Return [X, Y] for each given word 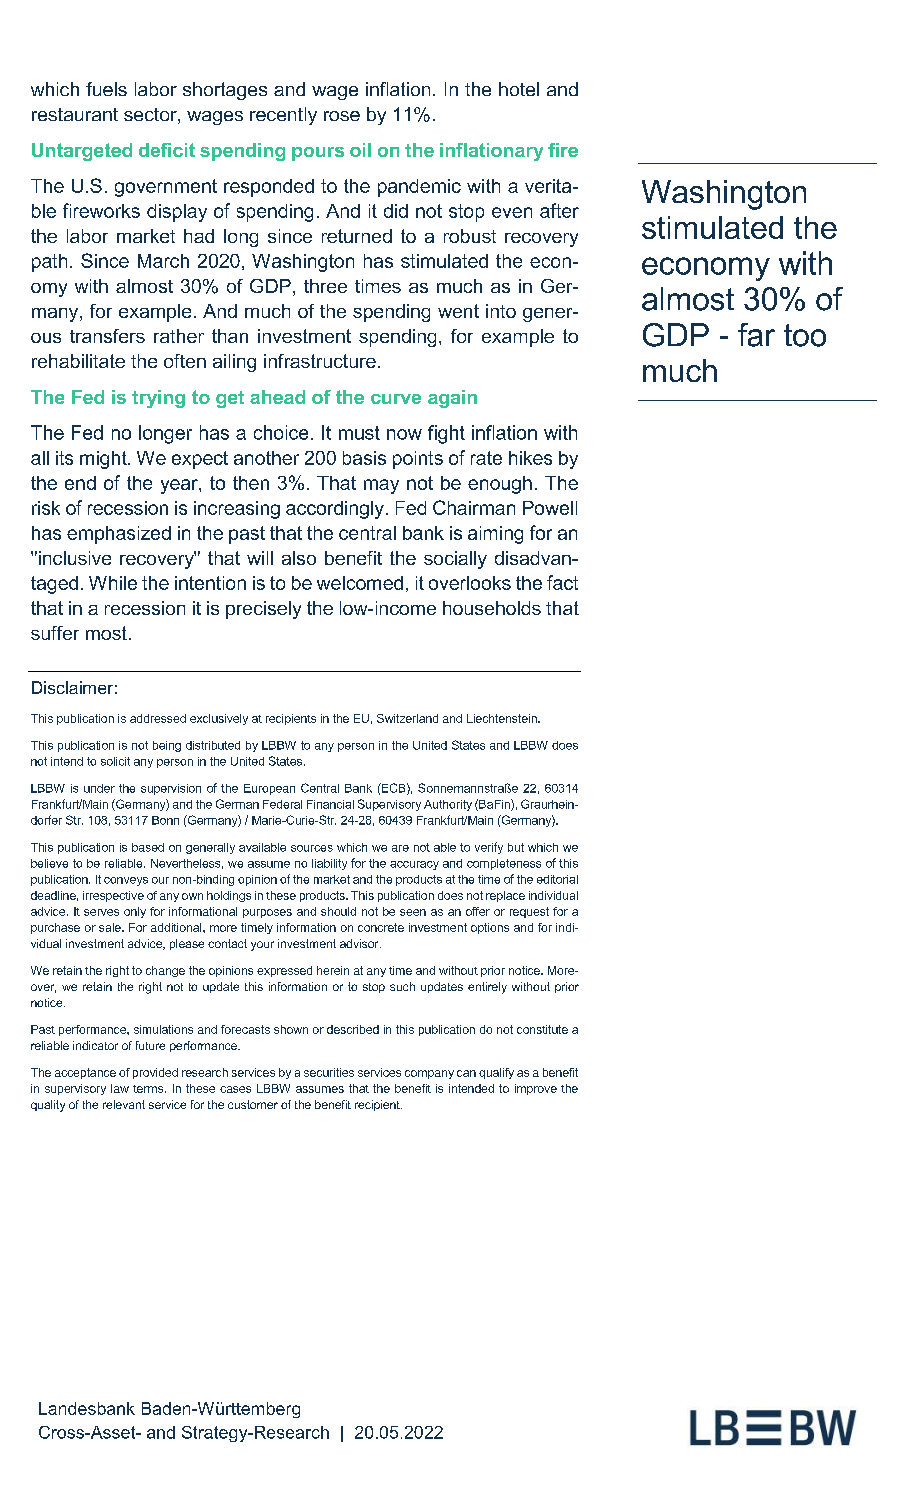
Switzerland [407, 718]
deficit [167, 150]
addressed [158, 718]
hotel [519, 89]
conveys [126, 881]
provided [155, 1073]
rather [179, 336]
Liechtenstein [503, 718]
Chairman [474, 507]
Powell [550, 508]
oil [360, 150]
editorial [557, 879]
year [180, 486]
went [458, 311]
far [756, 335]
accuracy [414, 865]
